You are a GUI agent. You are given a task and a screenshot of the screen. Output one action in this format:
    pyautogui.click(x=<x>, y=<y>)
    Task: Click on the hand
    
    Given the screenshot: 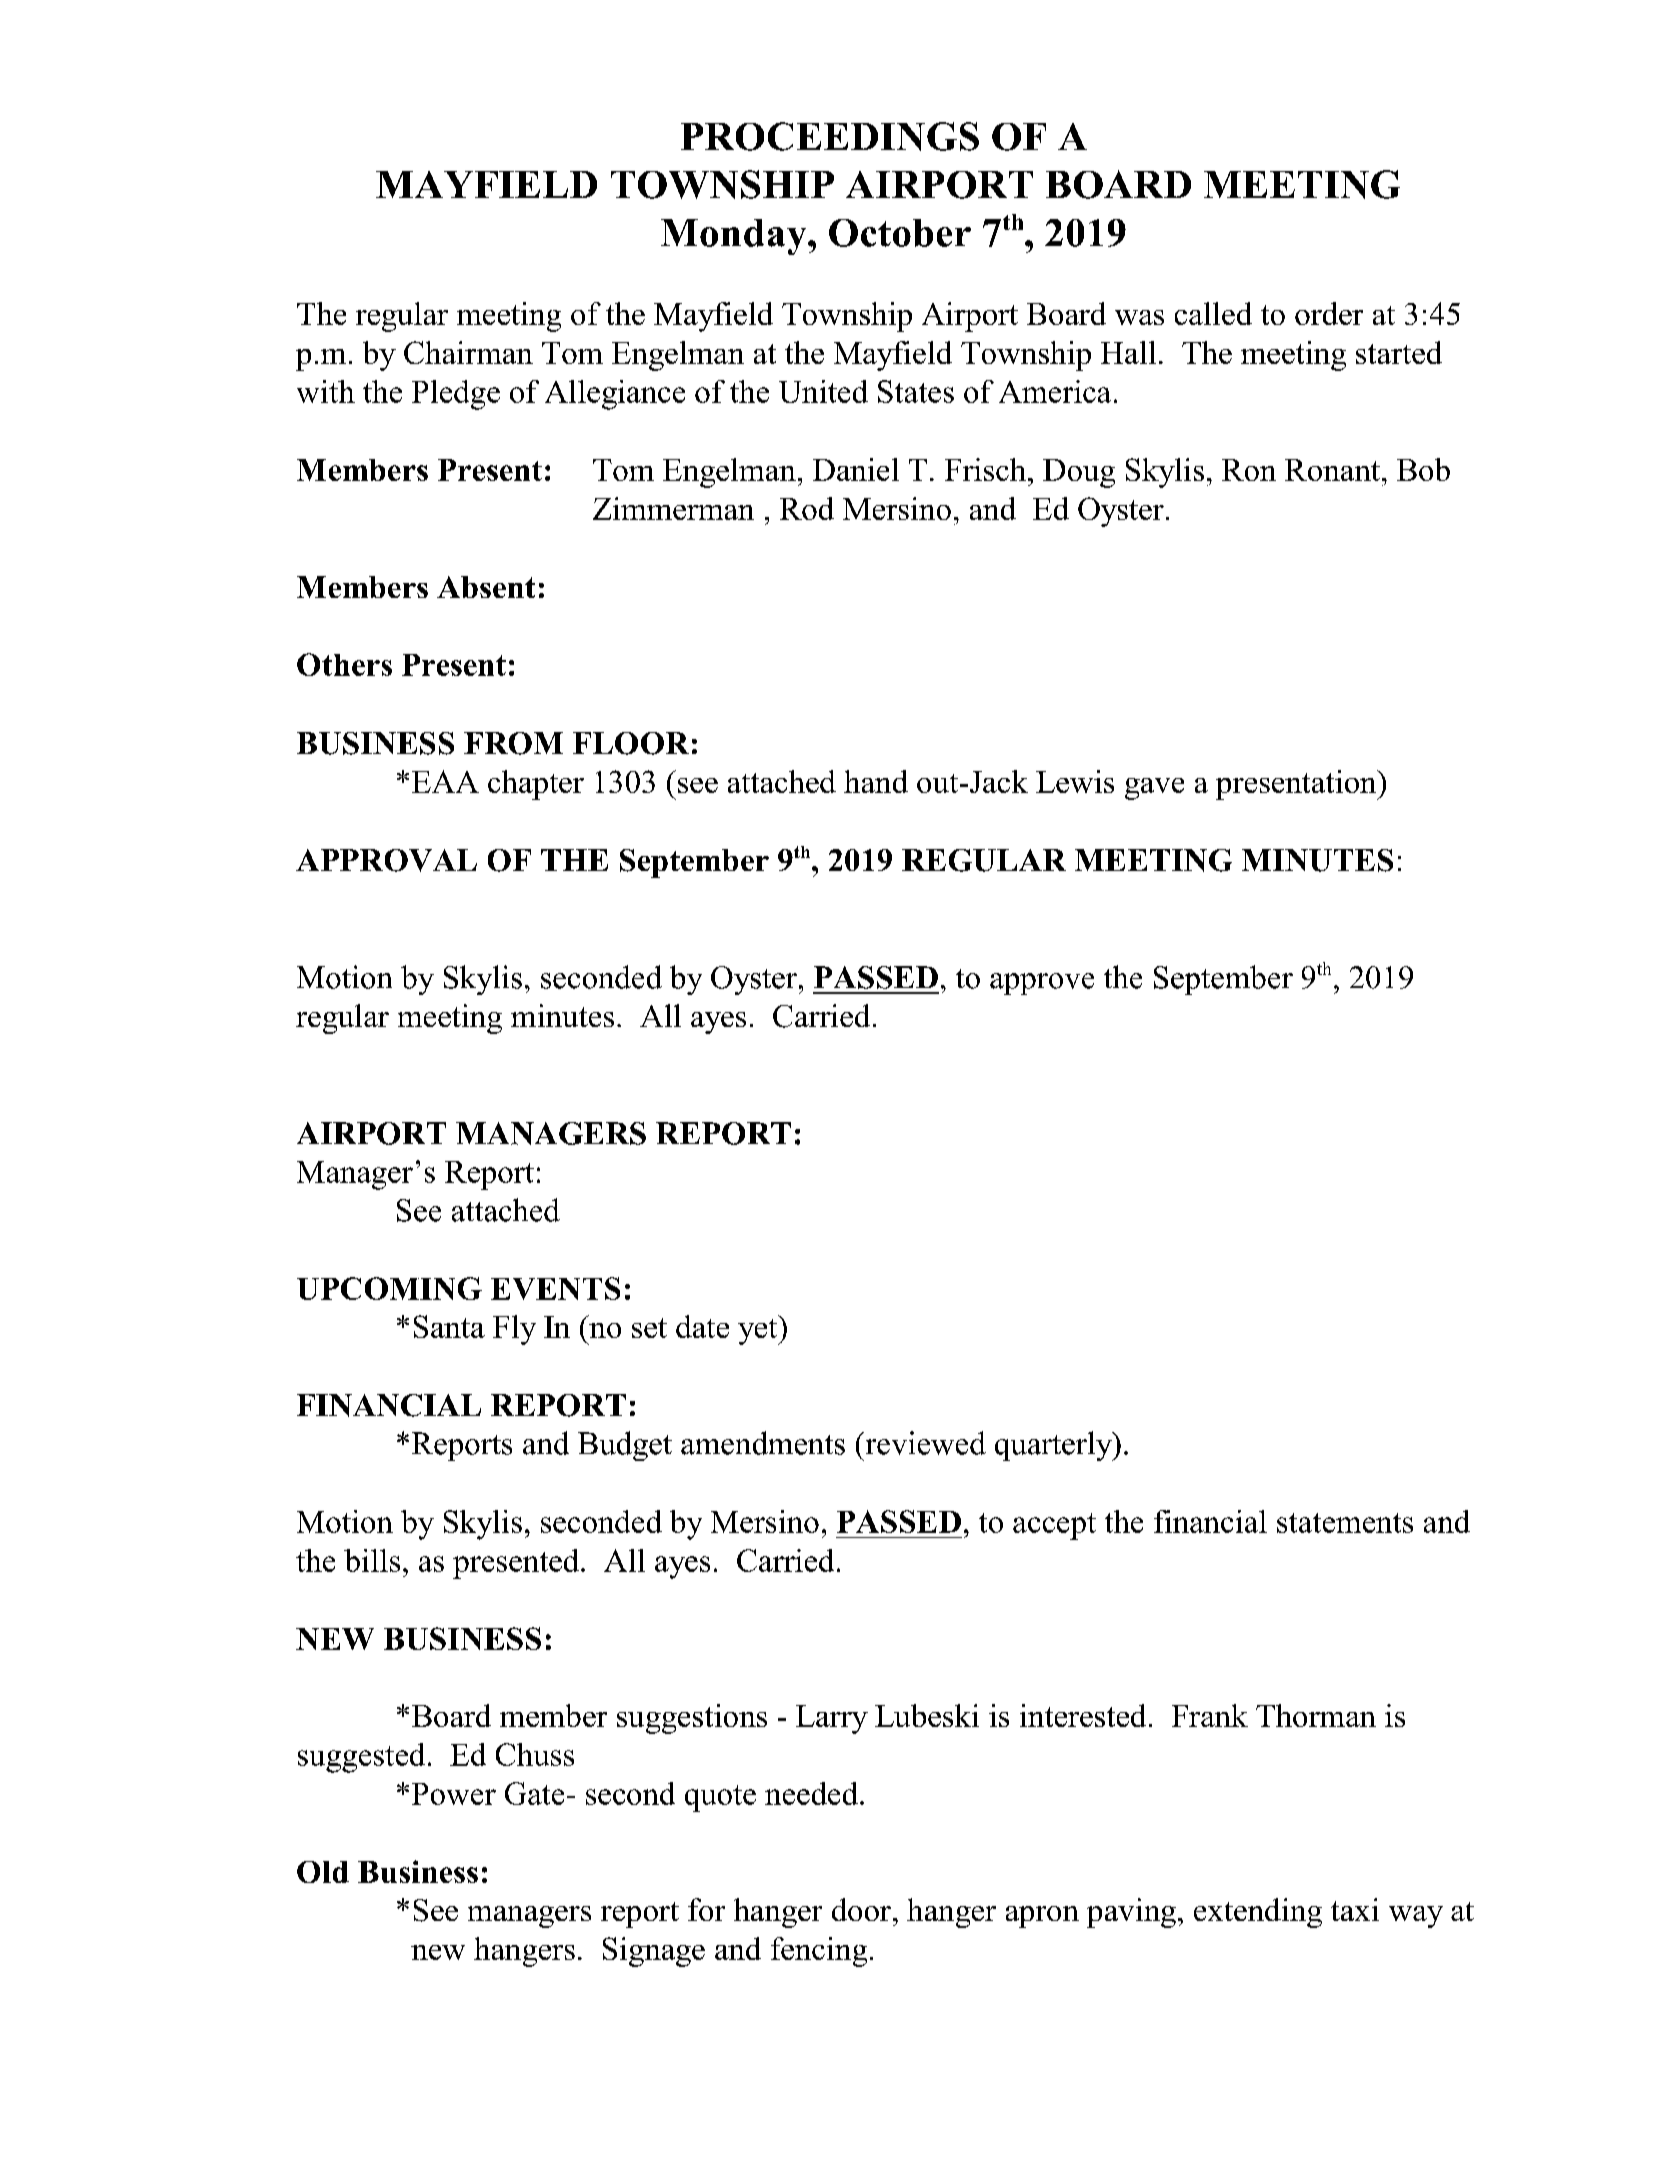 What is the action you would take?
    pyautogui.click(x=876, y=781)
